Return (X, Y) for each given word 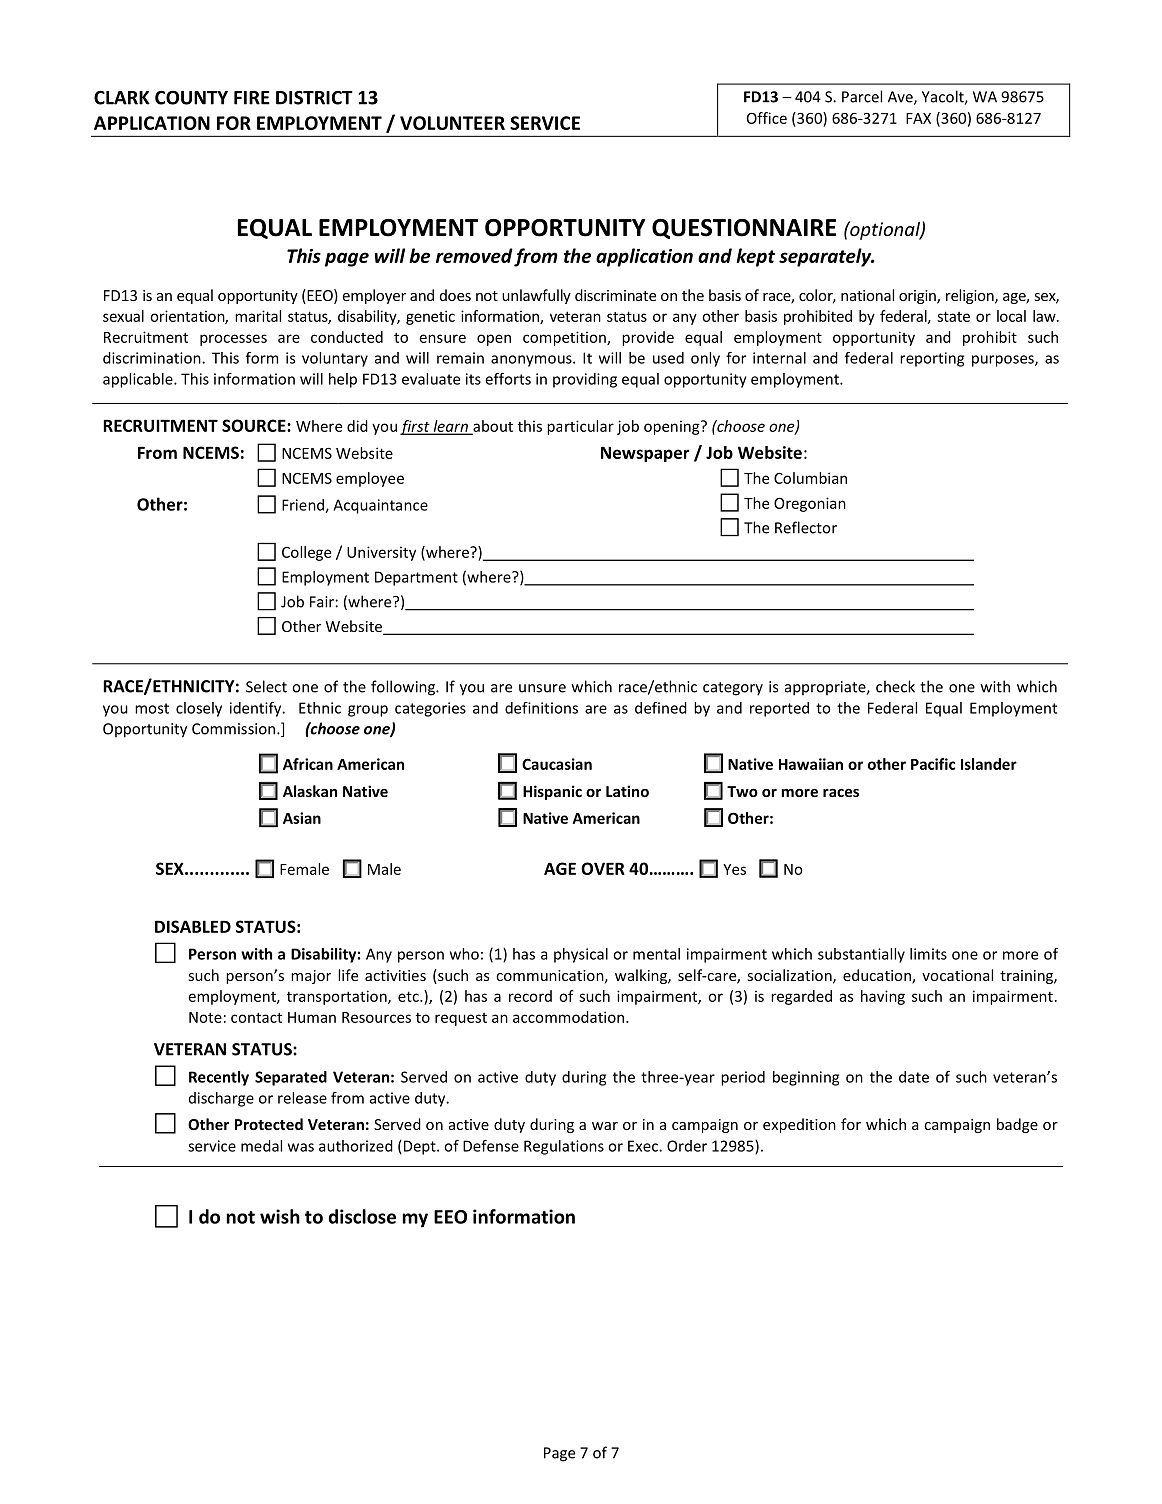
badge (1017, 1125)
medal (261, 1146)
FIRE (252, 98)
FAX (918, 118)
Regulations (564, 1147)
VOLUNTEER (452, 123)
